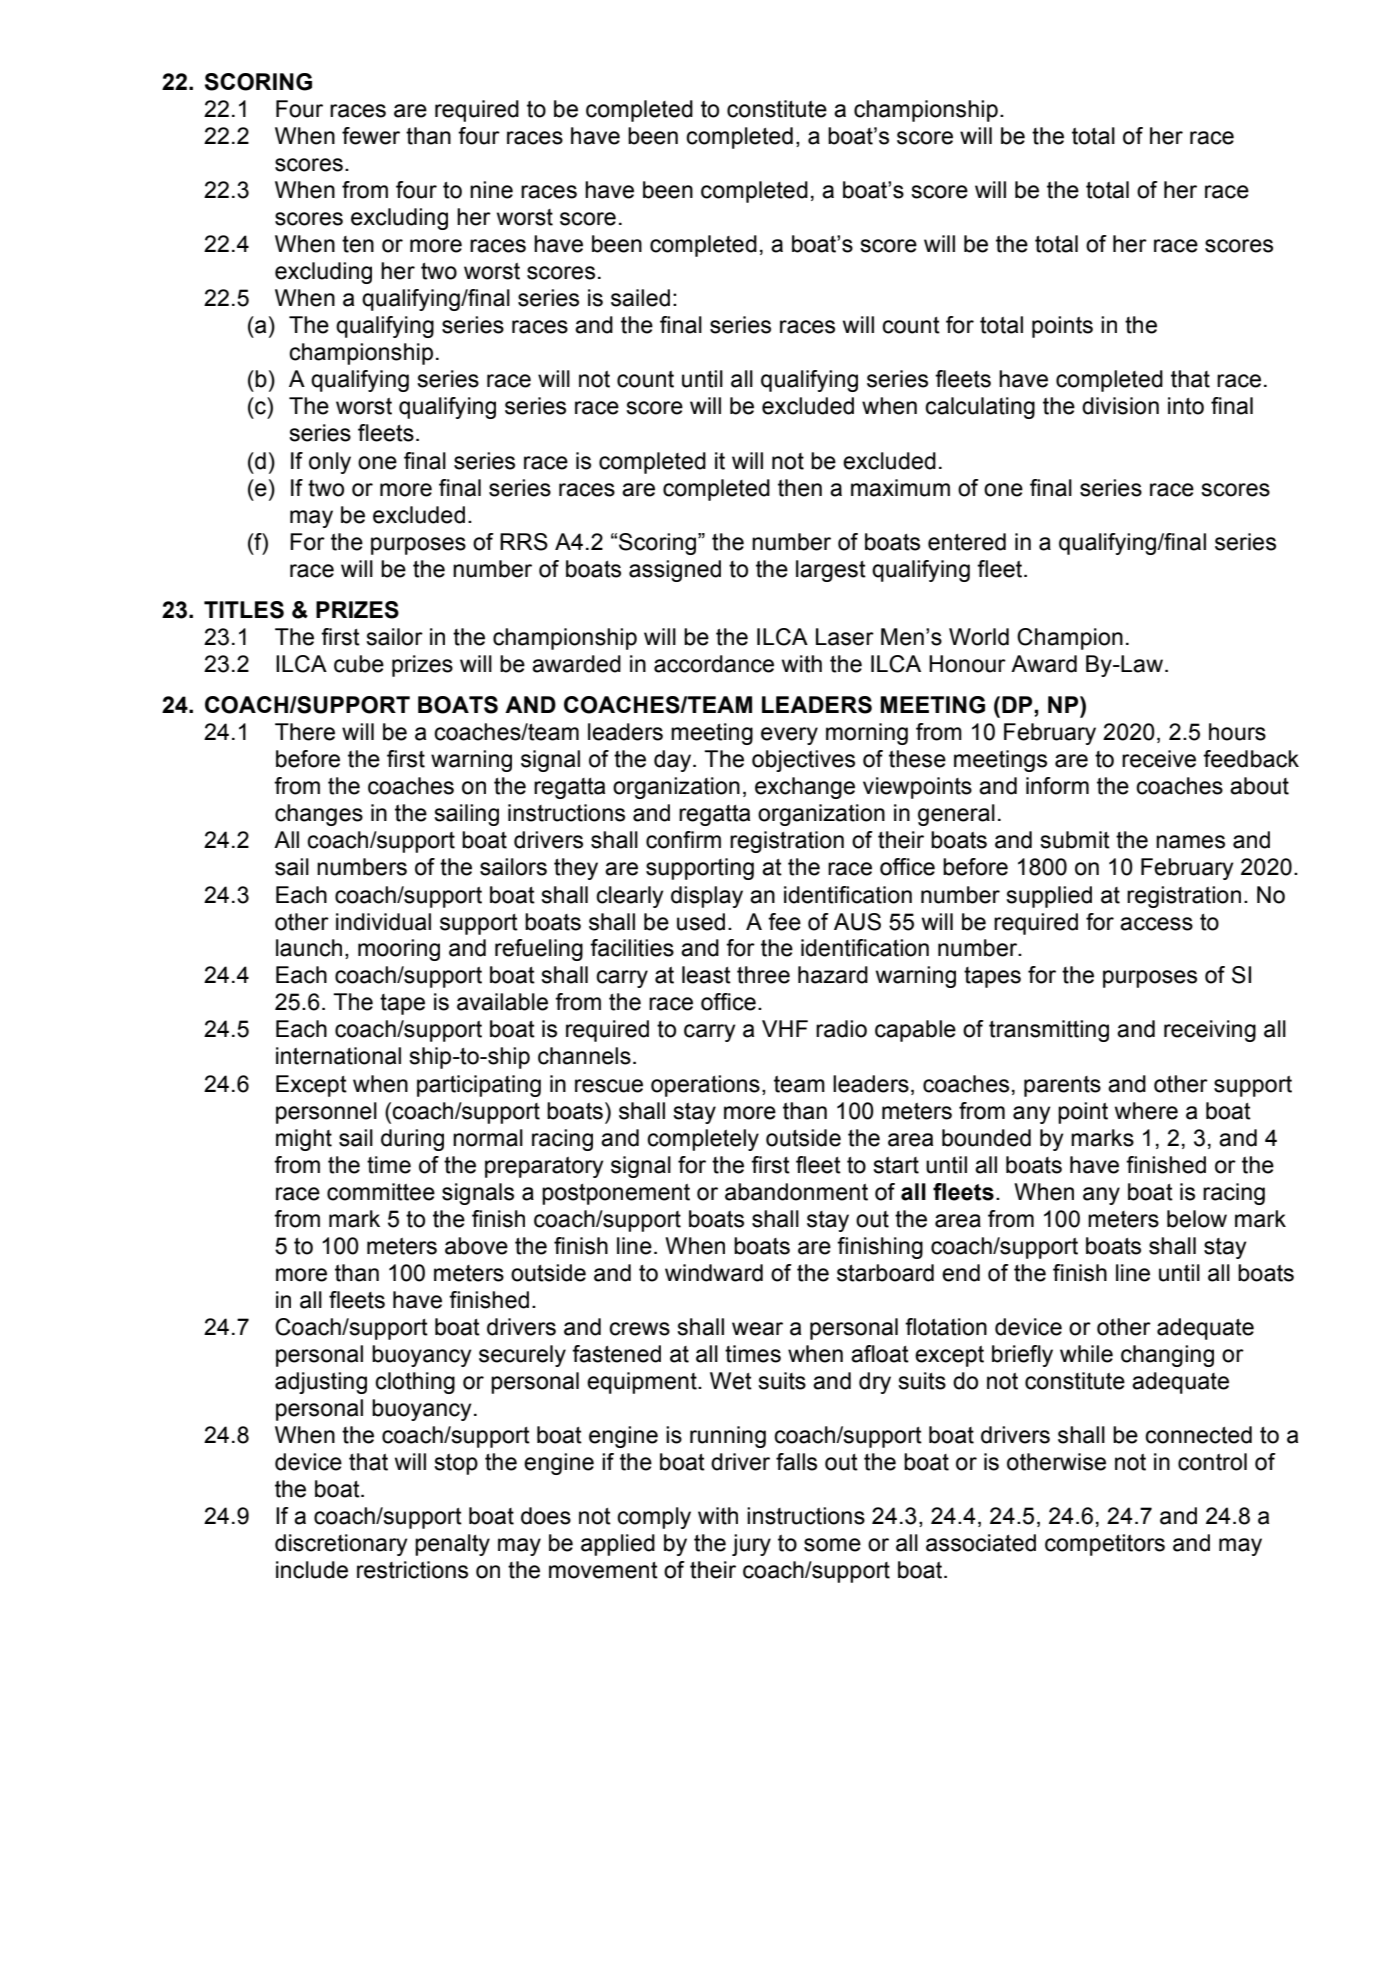 The height and width of the page is (1980, 1399). What do you see at coordinates (491, 190) in the page?
I see `nine` at bounding box center [491, 190].
